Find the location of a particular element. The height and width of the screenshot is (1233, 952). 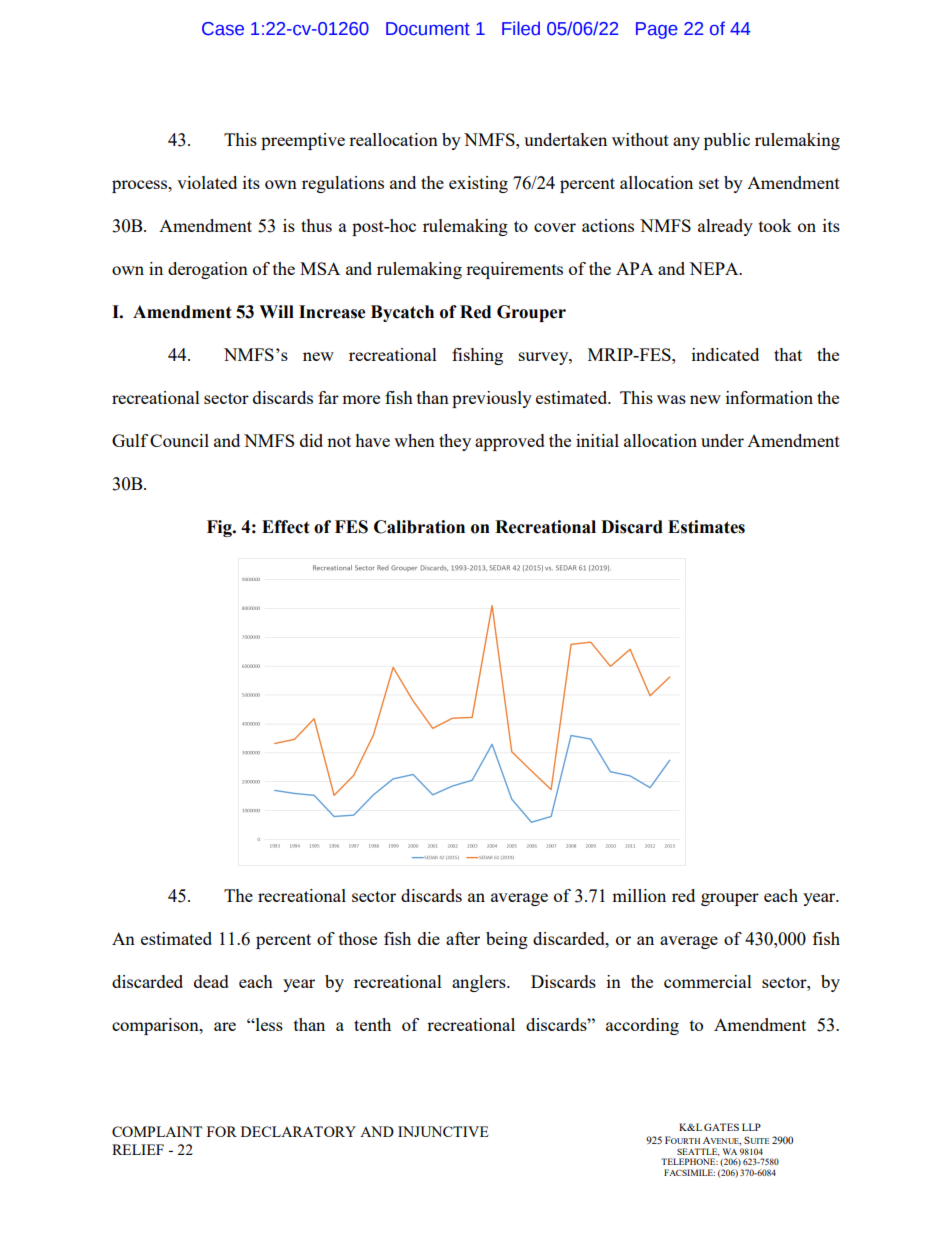

Page is located at coordinates (657, 30).
